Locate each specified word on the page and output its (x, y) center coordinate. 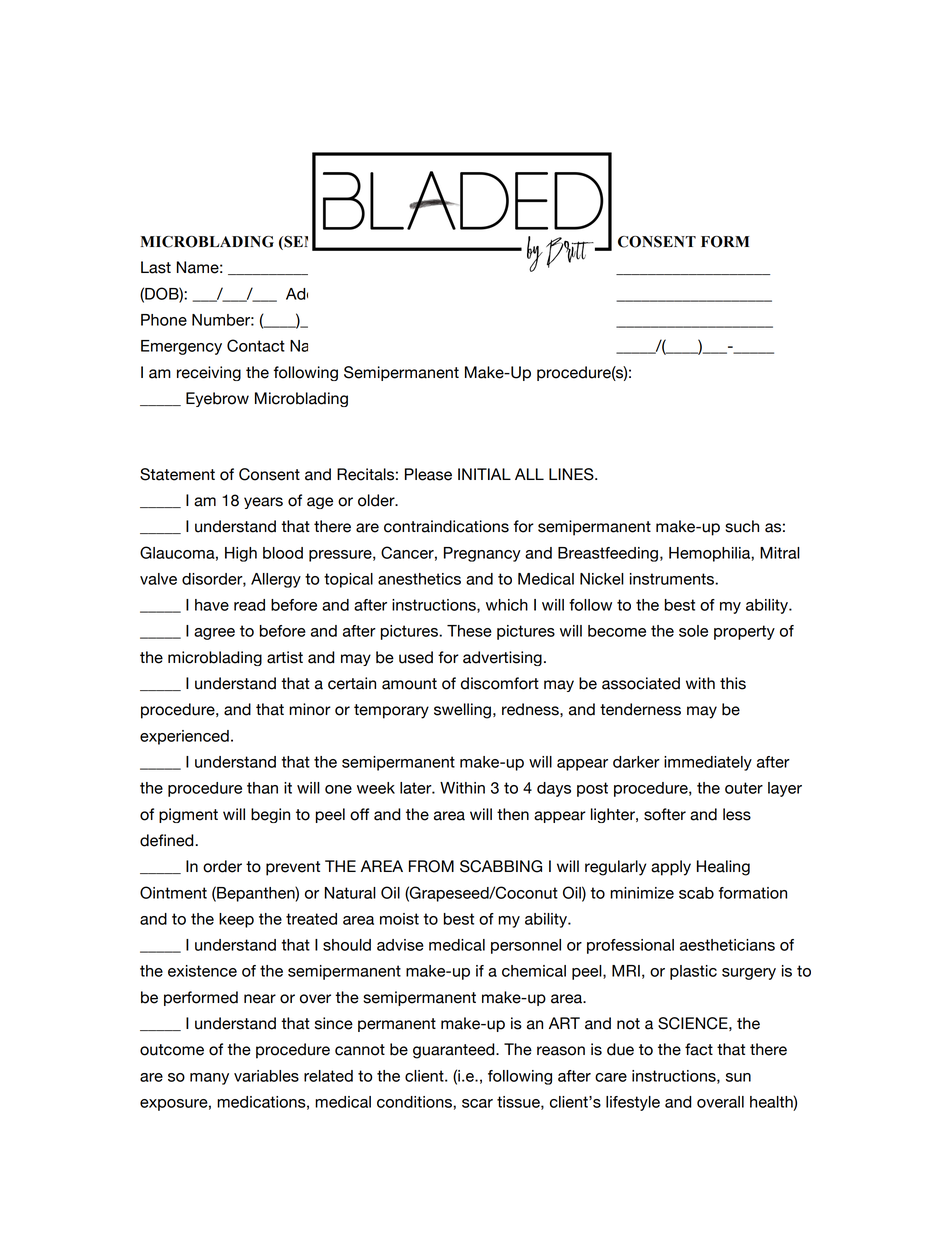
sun (738, 1077)
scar (477, 1103)
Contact (256, 345)
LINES (572, 474)
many (209, 1079)
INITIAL (484, 474)
